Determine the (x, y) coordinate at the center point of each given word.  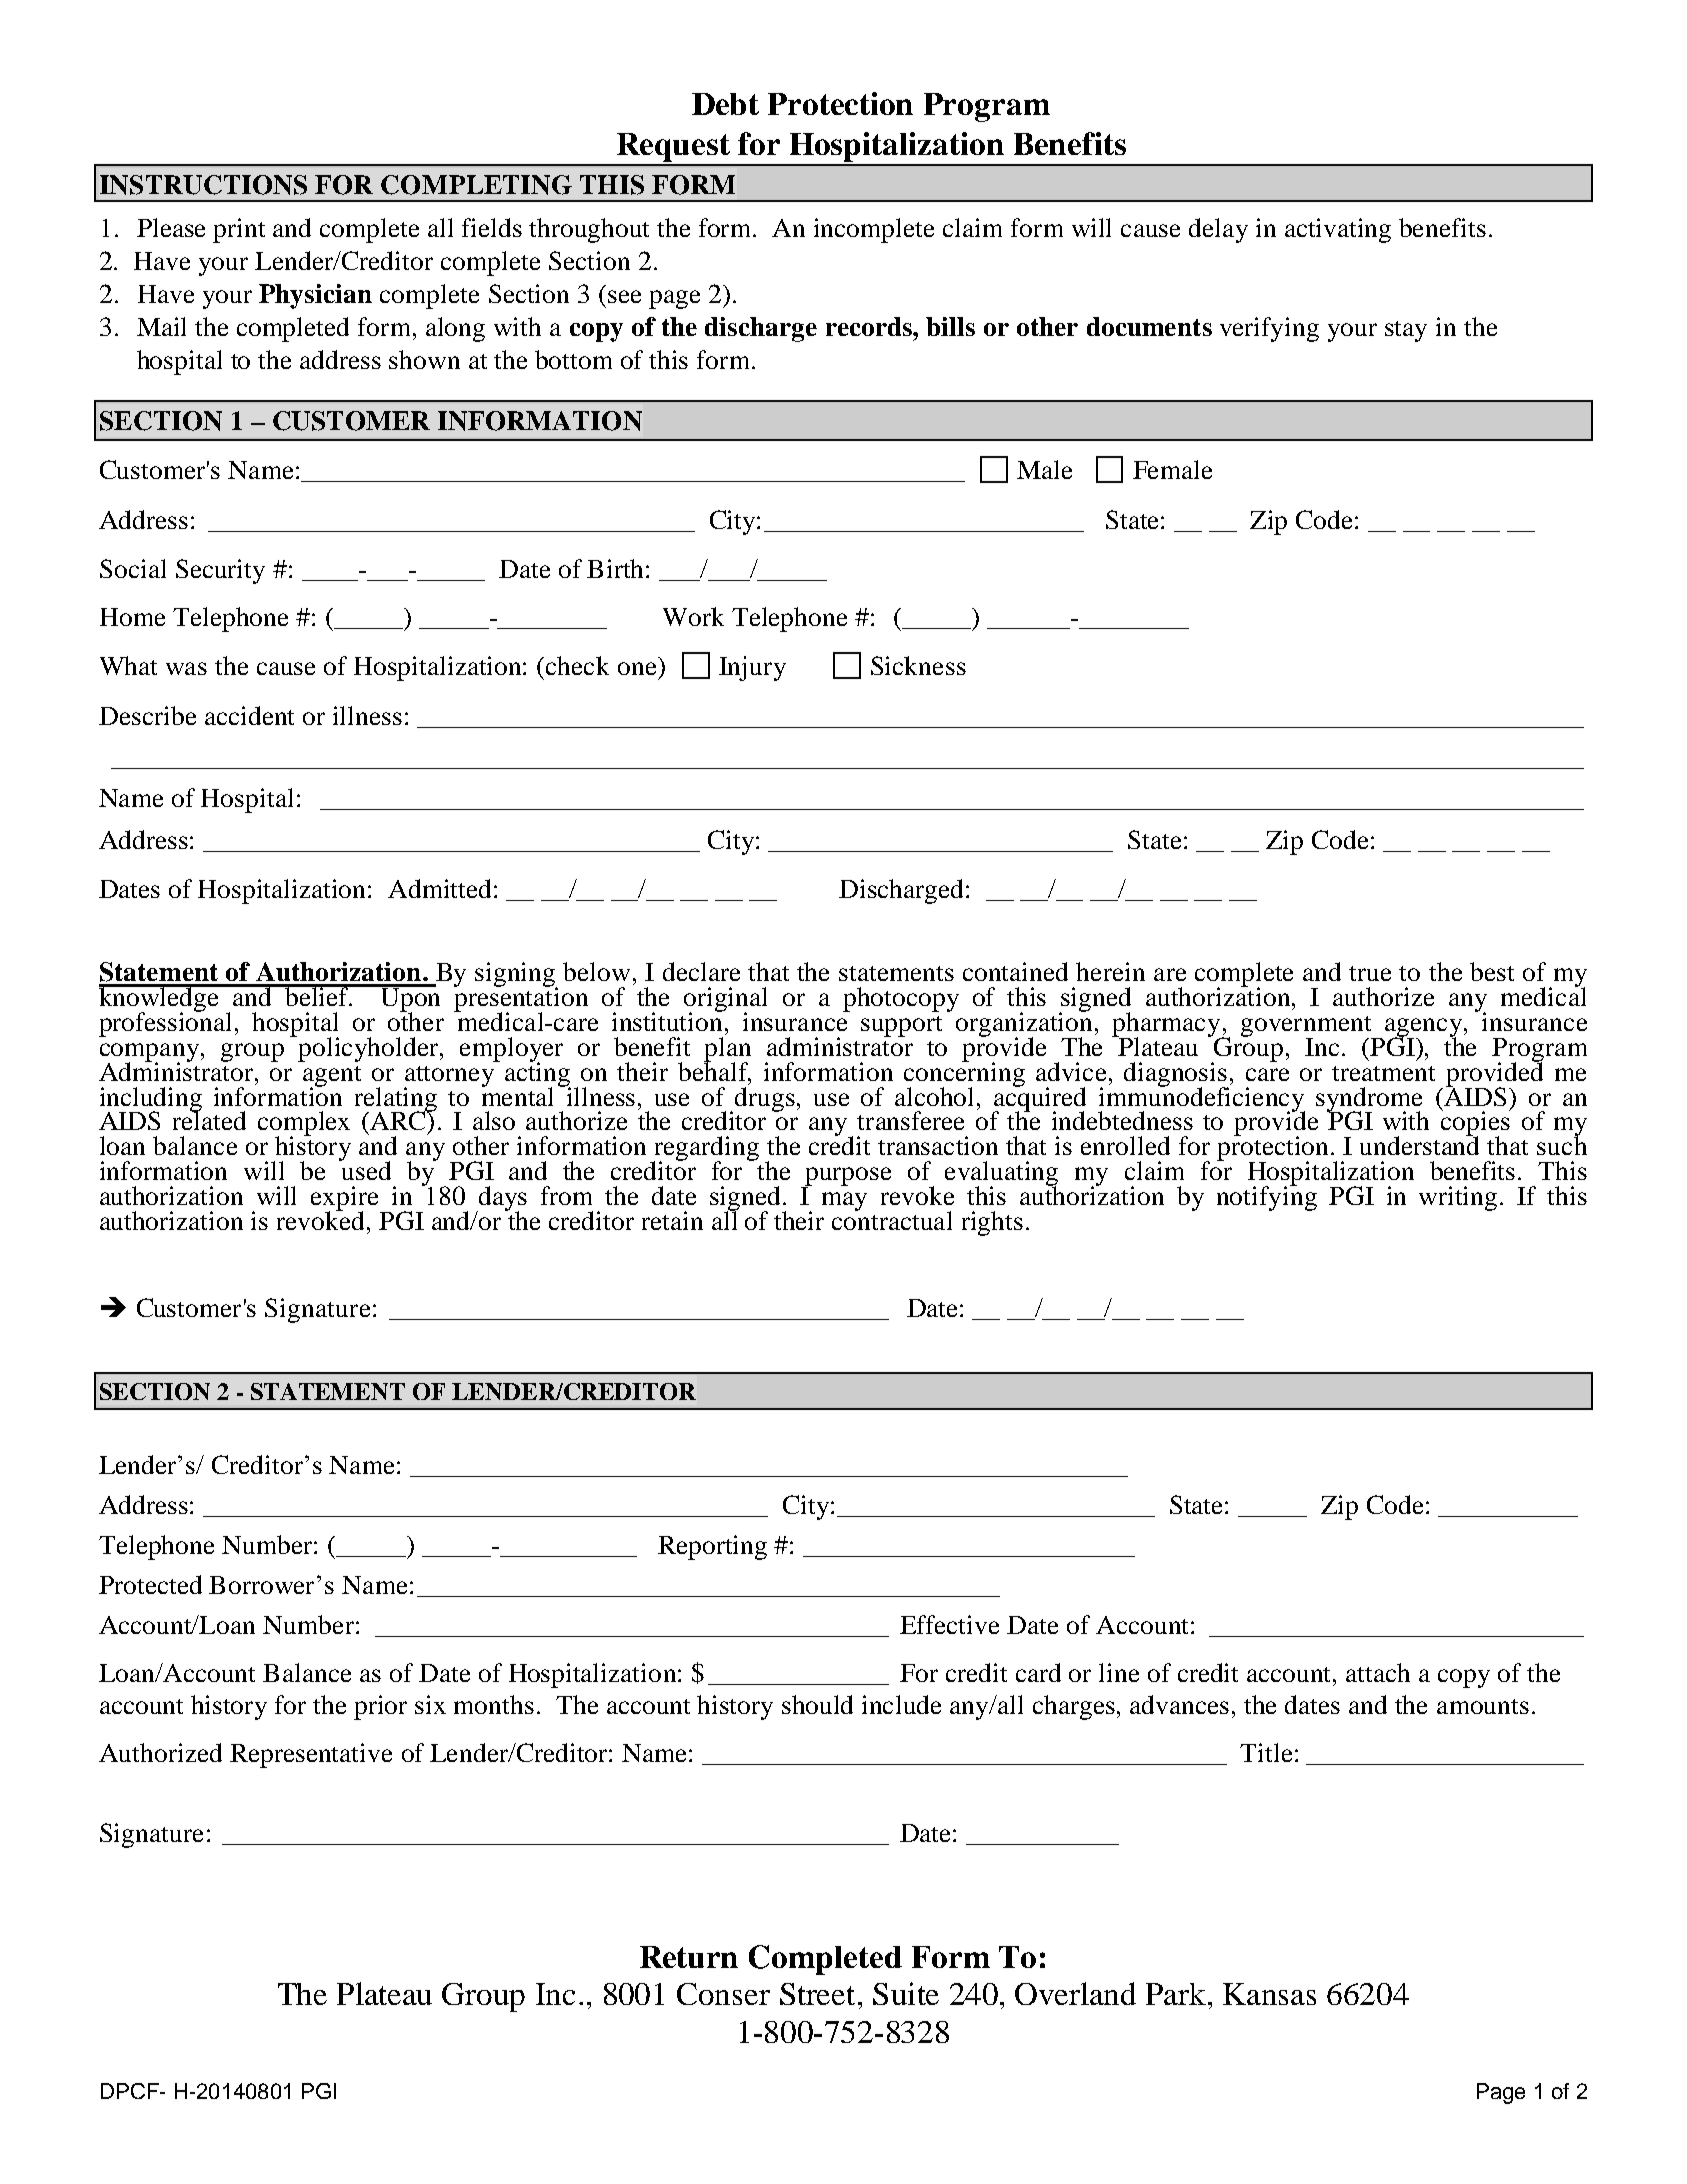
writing (1460, 1198)
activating (1338, 230)
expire (346, 1199)
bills (950, 326)
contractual (892, 1219)
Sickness (918, 665)
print (239, 230)
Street (817, 1994)
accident (249, 715)
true (1370, 973)
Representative (311, 1755)
